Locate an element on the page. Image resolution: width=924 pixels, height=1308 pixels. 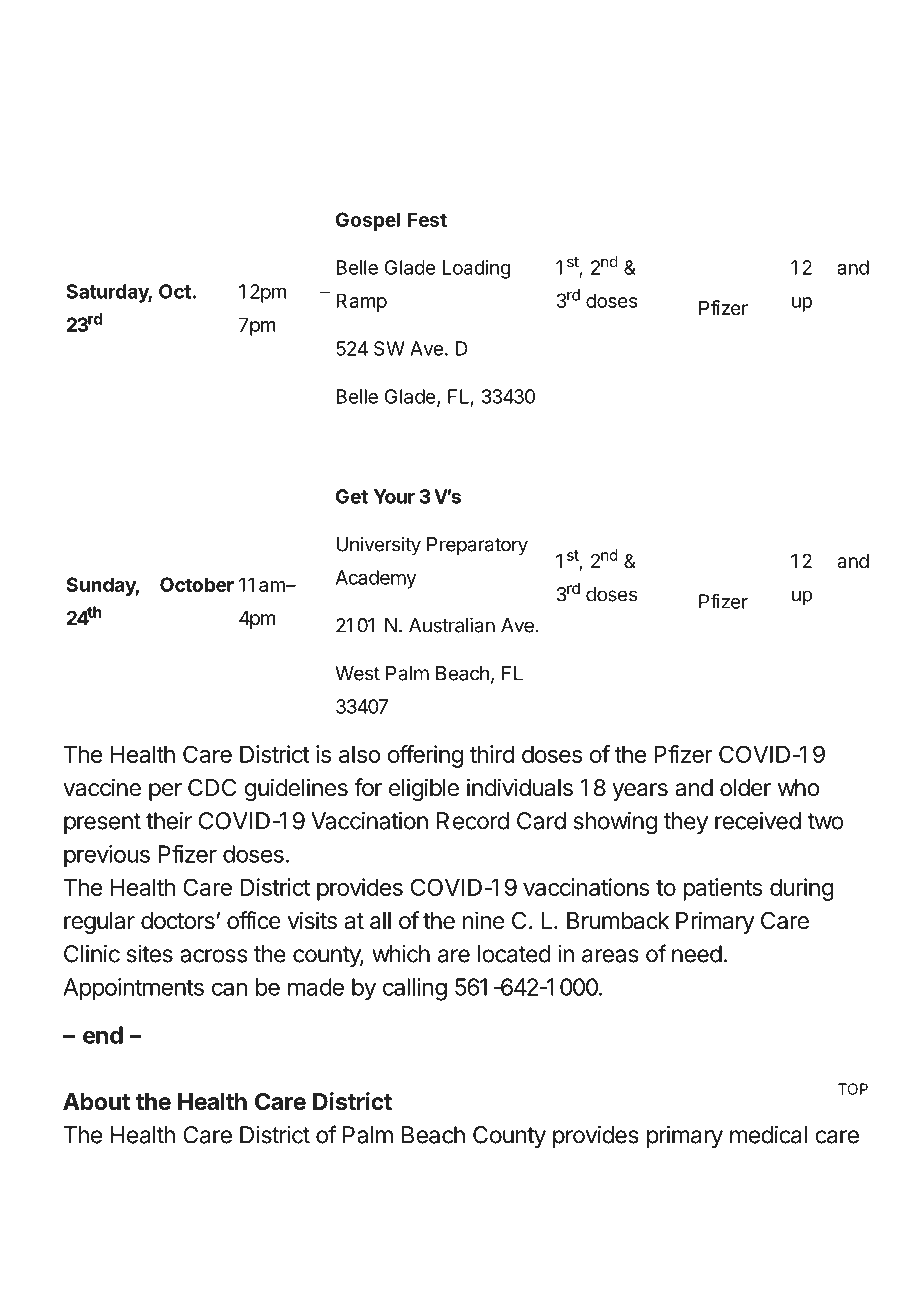
Australian is located at coordinates (452, 625).
